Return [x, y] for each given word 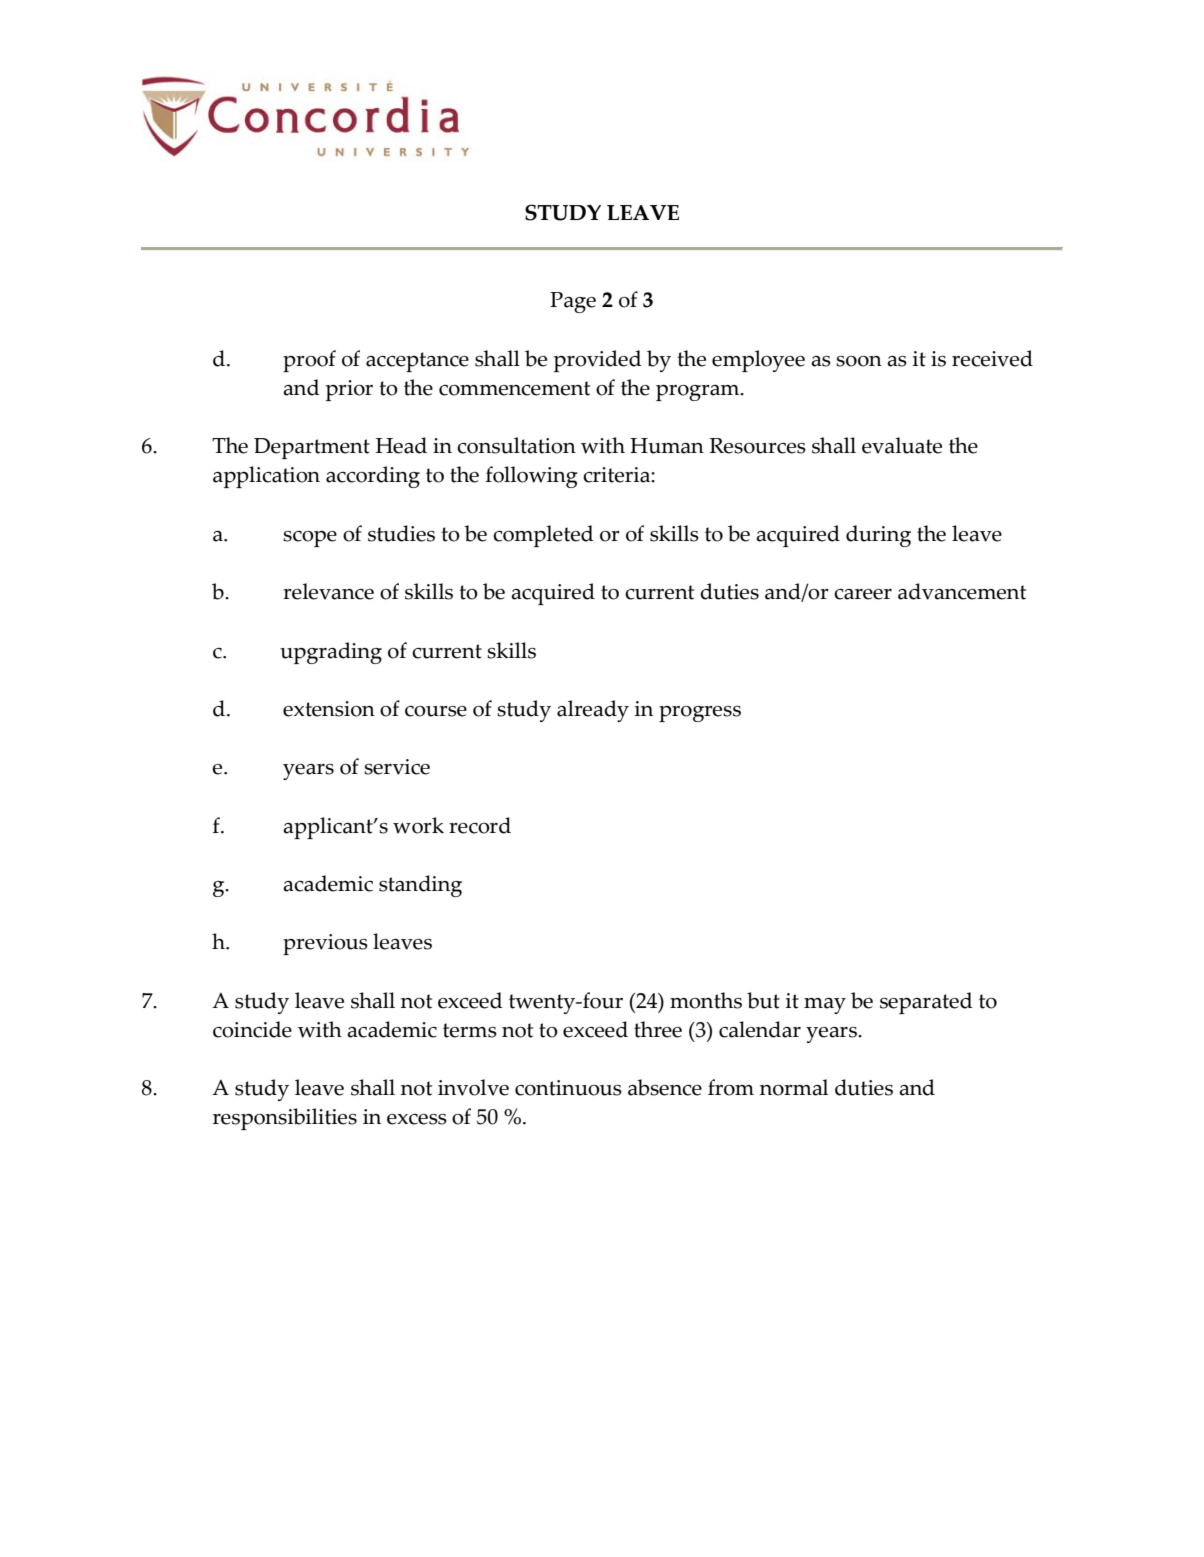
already [593, 711]
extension [329, 709]
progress [700, 714]
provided [598, 361]
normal [794, 1087]
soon [859, 361]
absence [665, 1087]
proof [309, 361]
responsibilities [285, 1119]
